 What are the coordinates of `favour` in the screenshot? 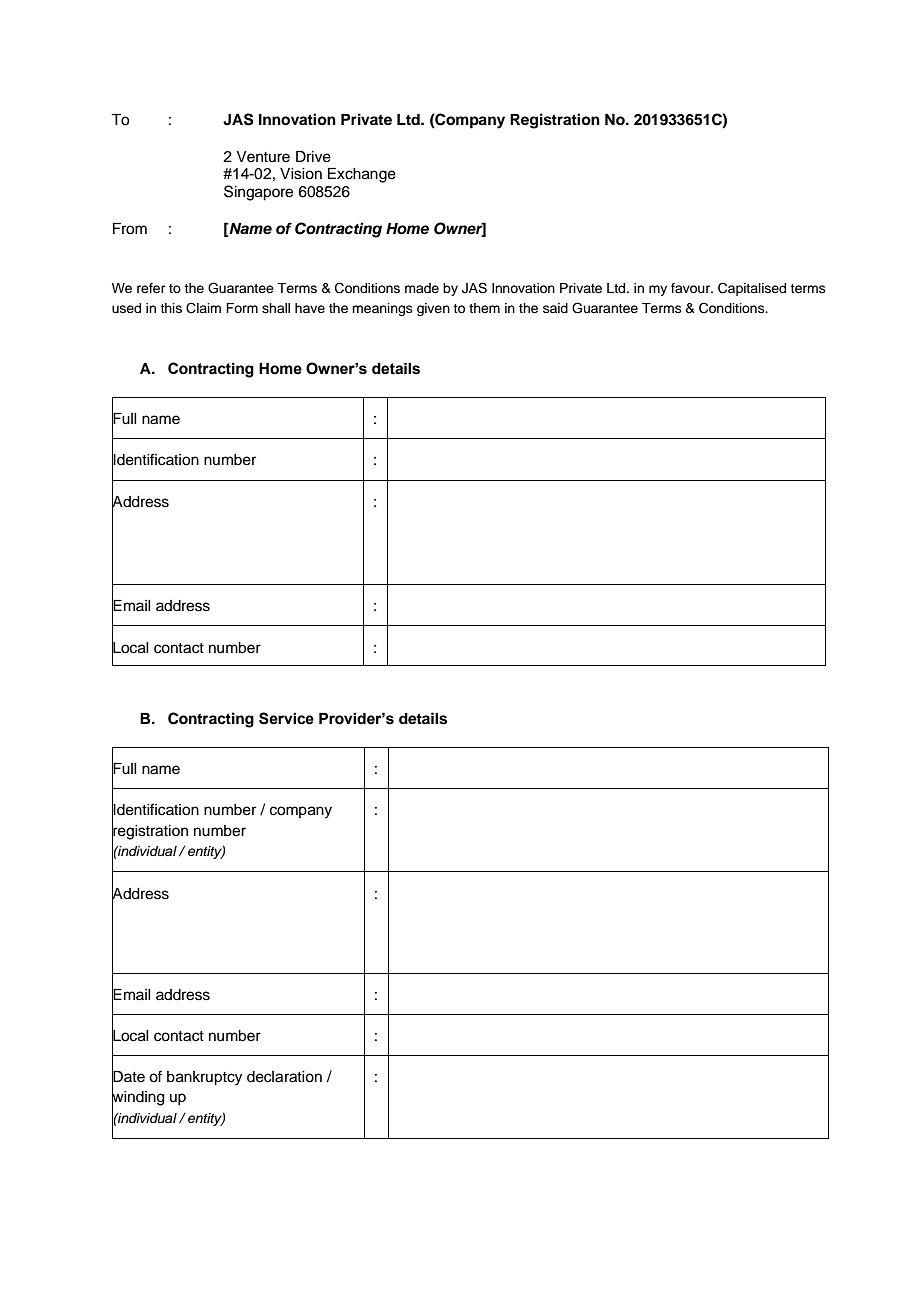 It's located at (691, 288).
